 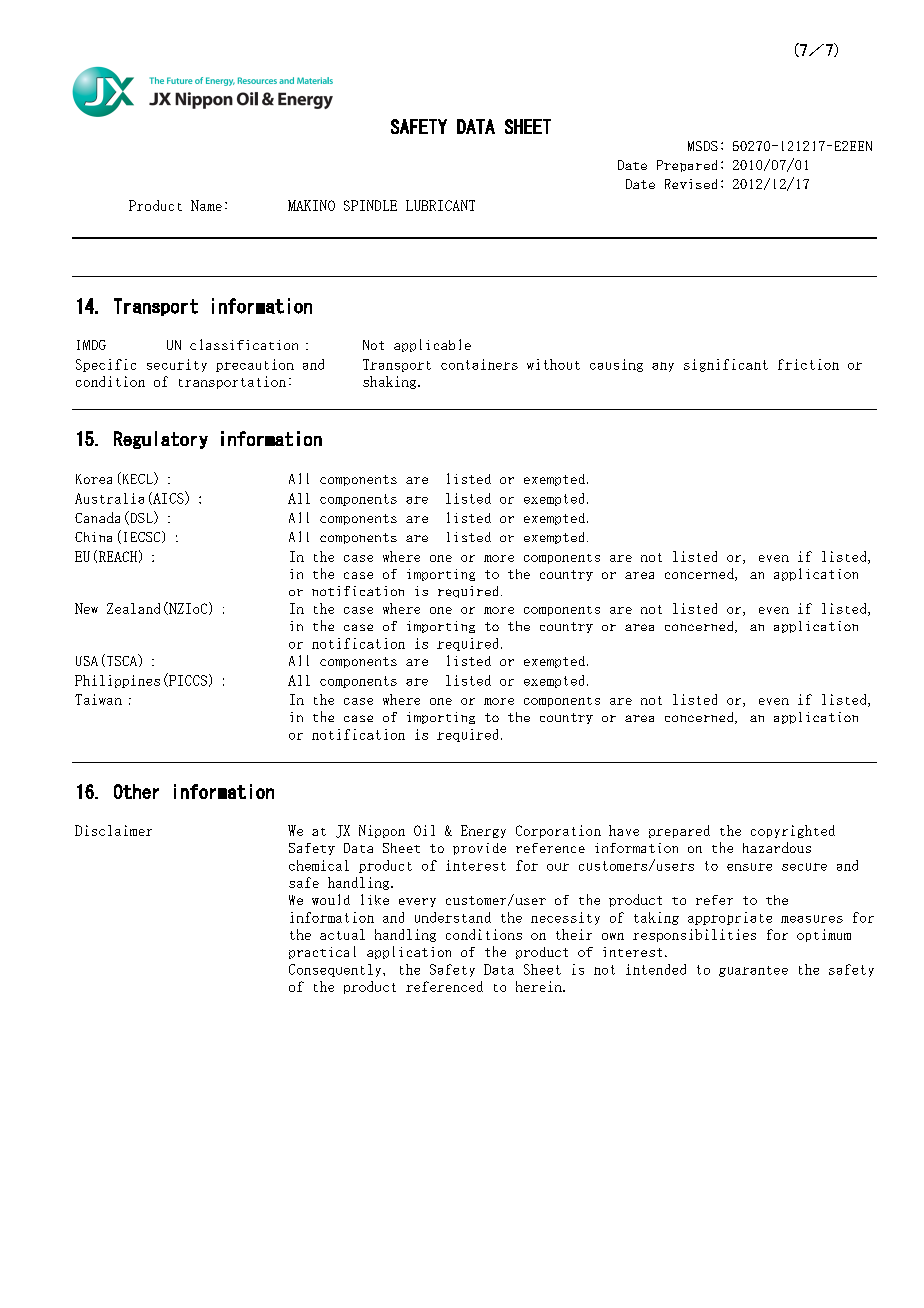 I want to click on significant, so click(x=726, y=365).
